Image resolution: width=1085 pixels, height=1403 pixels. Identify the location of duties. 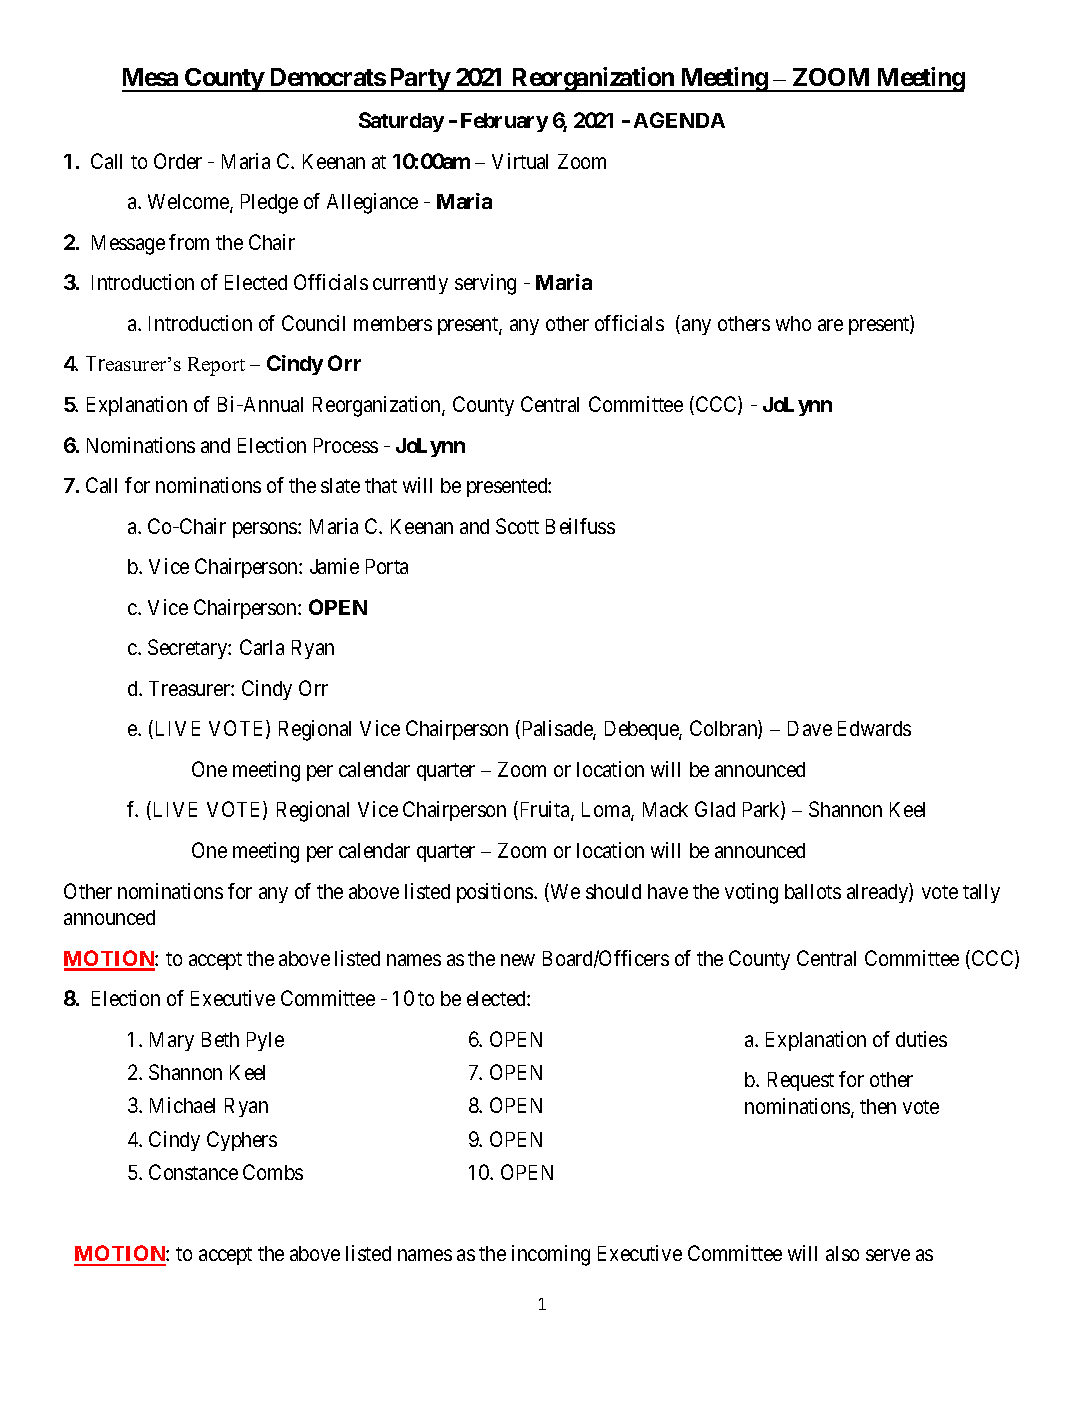
(921, 1039).
